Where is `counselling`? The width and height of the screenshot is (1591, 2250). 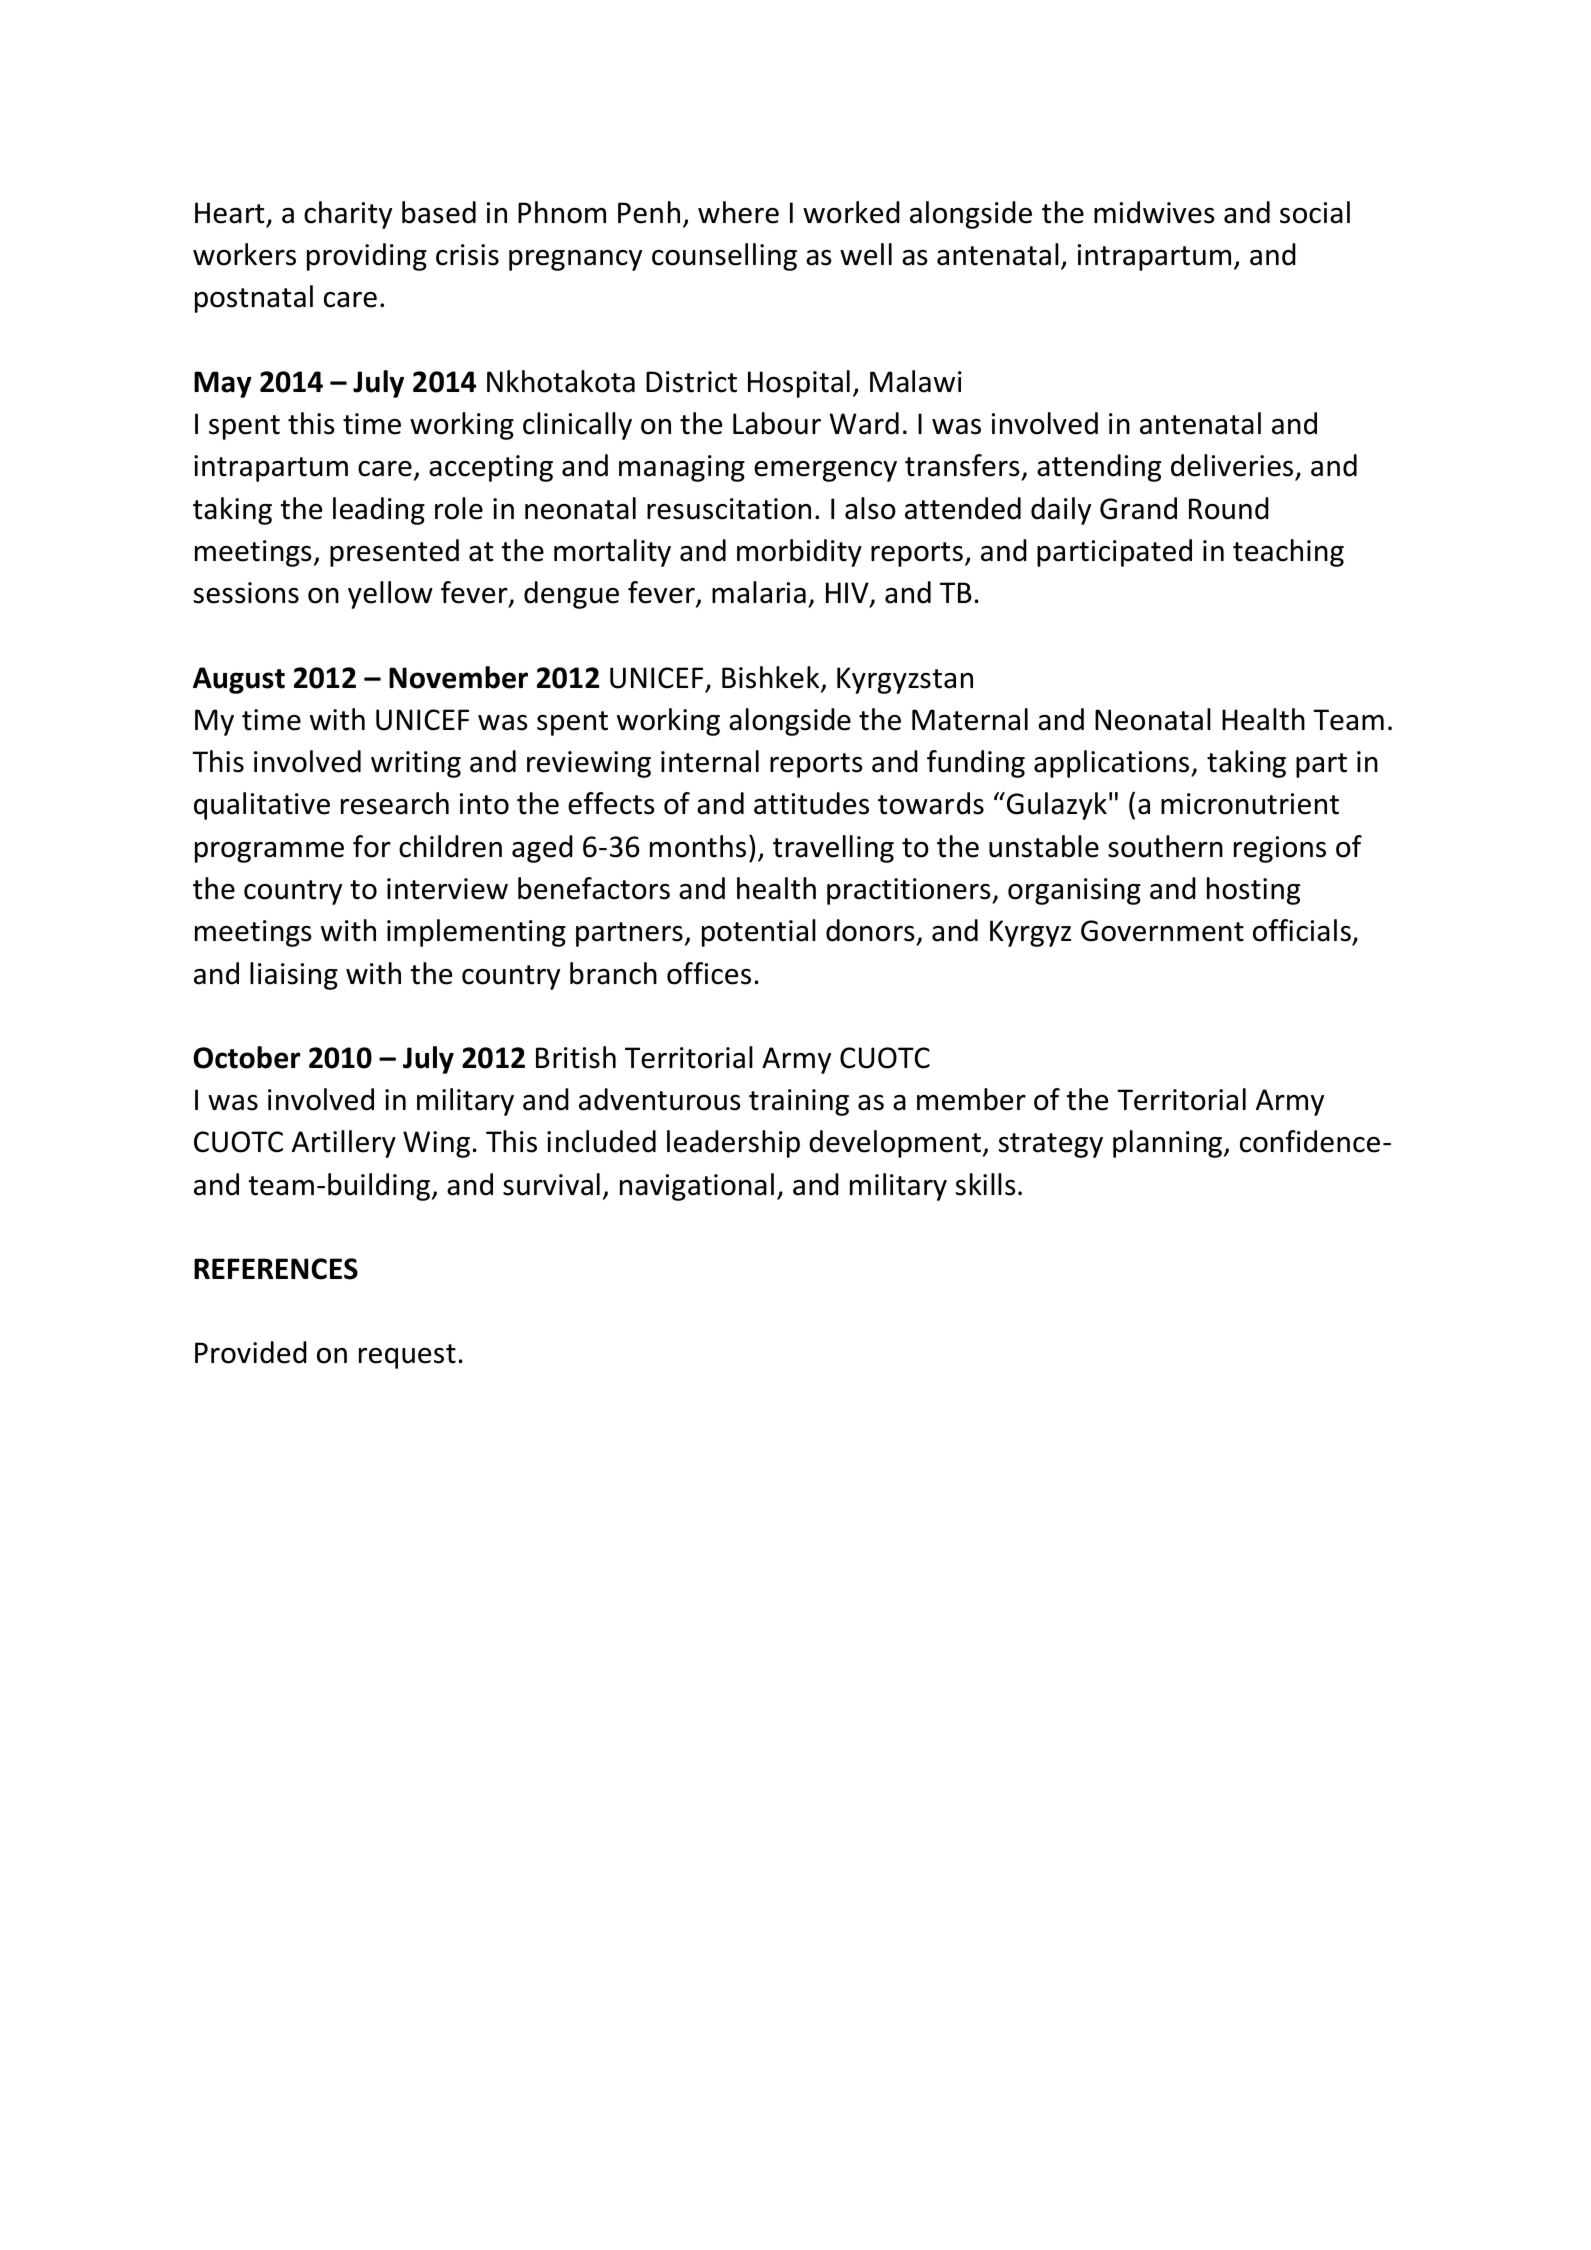
counselling is located at coordinates (724, 257).
